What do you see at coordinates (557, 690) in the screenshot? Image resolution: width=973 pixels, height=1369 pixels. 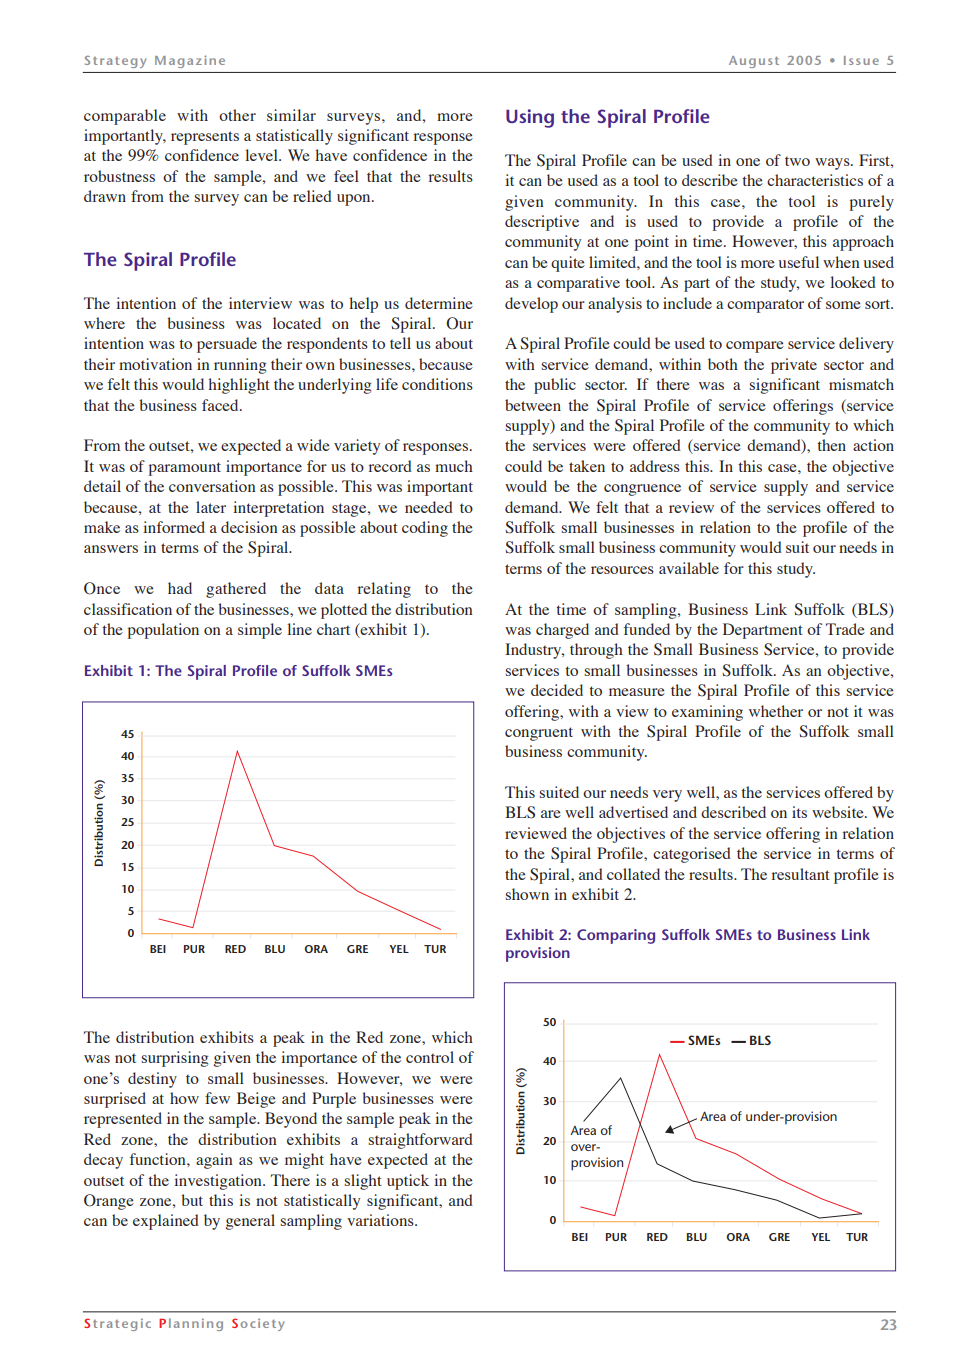 I see `decided` at bounding box center [557, 690].
